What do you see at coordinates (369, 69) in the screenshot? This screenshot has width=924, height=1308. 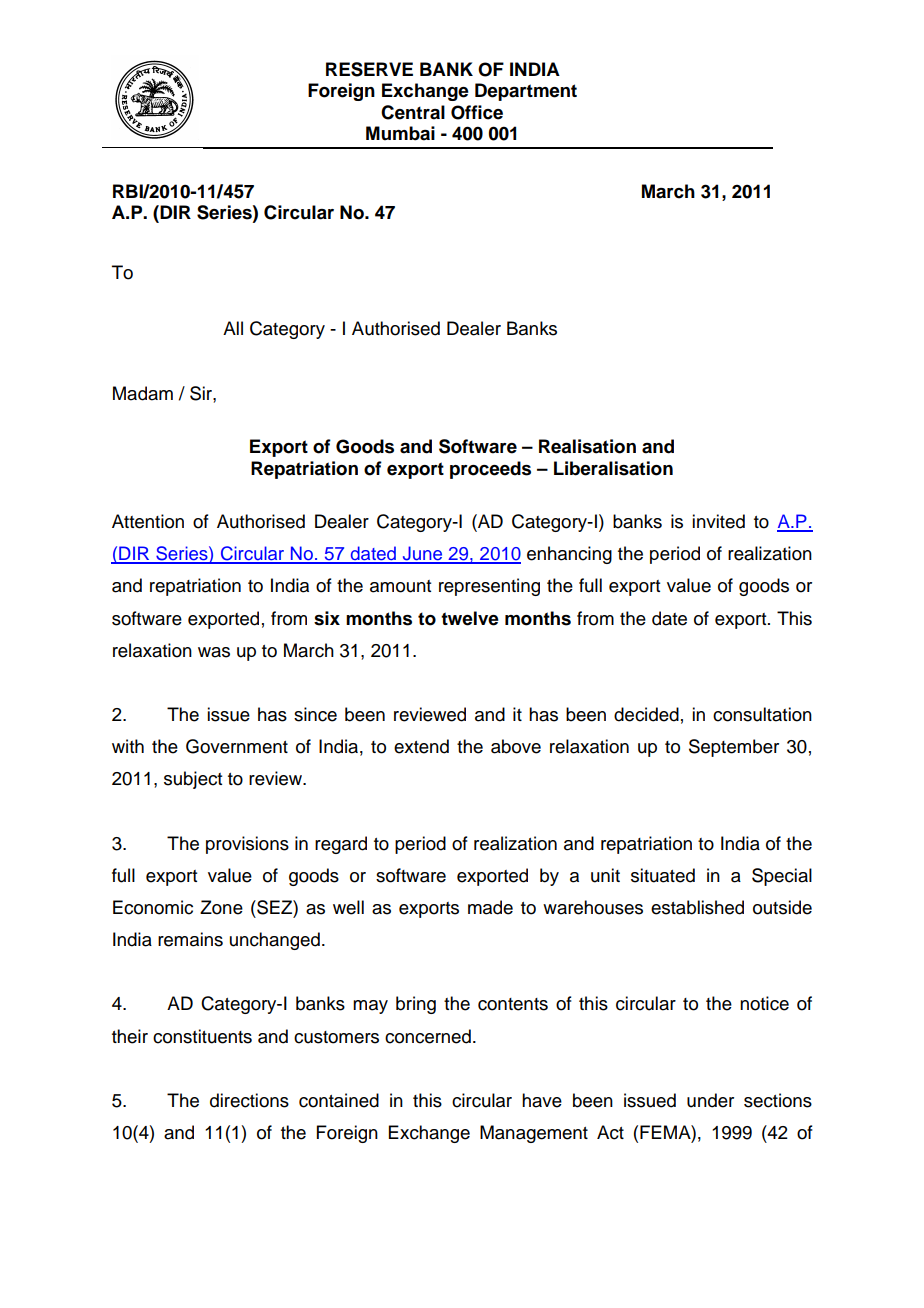 I see `RESERVE` at bounding box center [369, 69].
